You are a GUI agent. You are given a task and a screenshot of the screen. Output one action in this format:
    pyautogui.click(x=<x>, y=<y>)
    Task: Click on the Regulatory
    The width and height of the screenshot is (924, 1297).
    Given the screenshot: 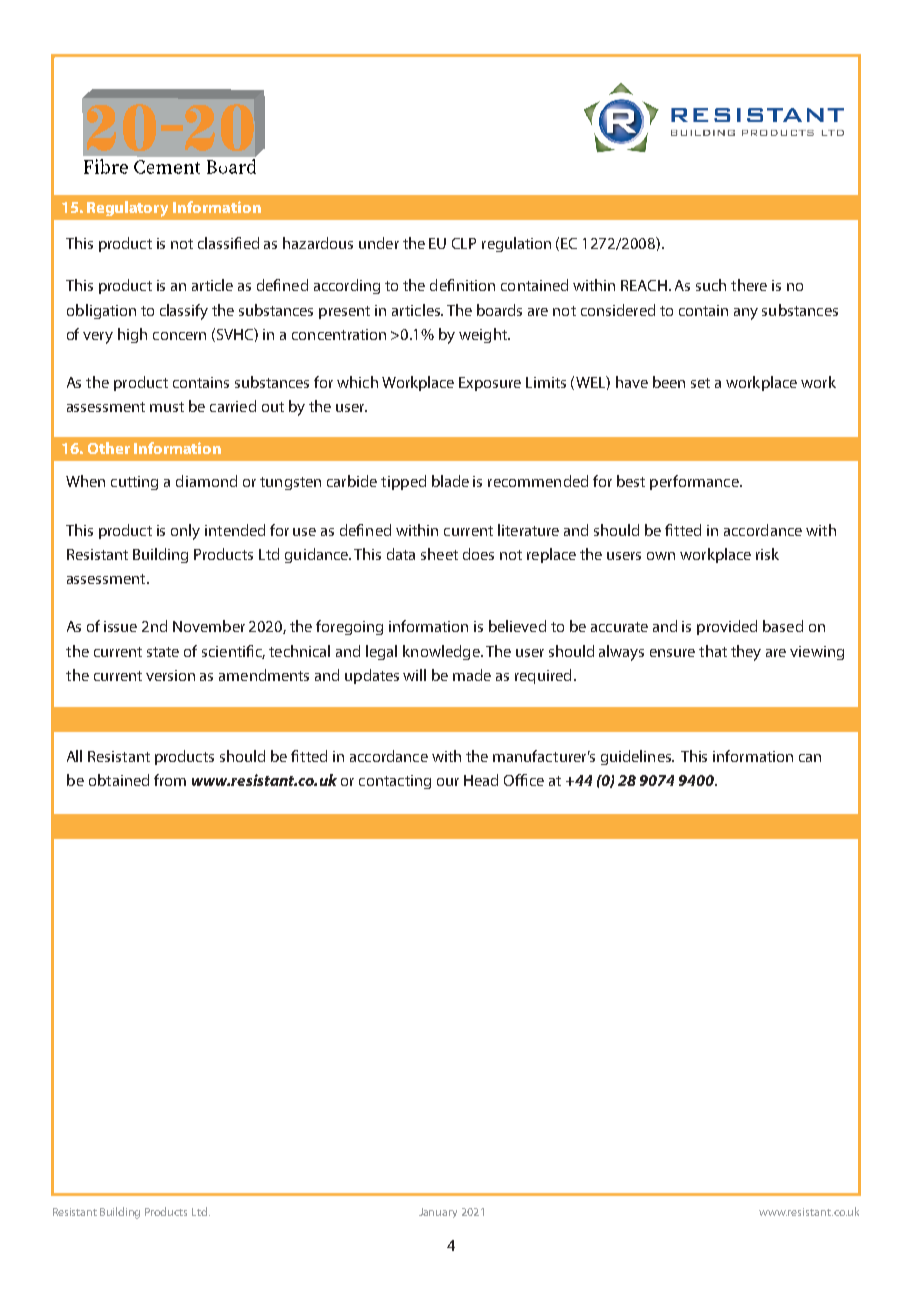 What is the action you would take?
    pyautogui.click(x=127, y=209)
